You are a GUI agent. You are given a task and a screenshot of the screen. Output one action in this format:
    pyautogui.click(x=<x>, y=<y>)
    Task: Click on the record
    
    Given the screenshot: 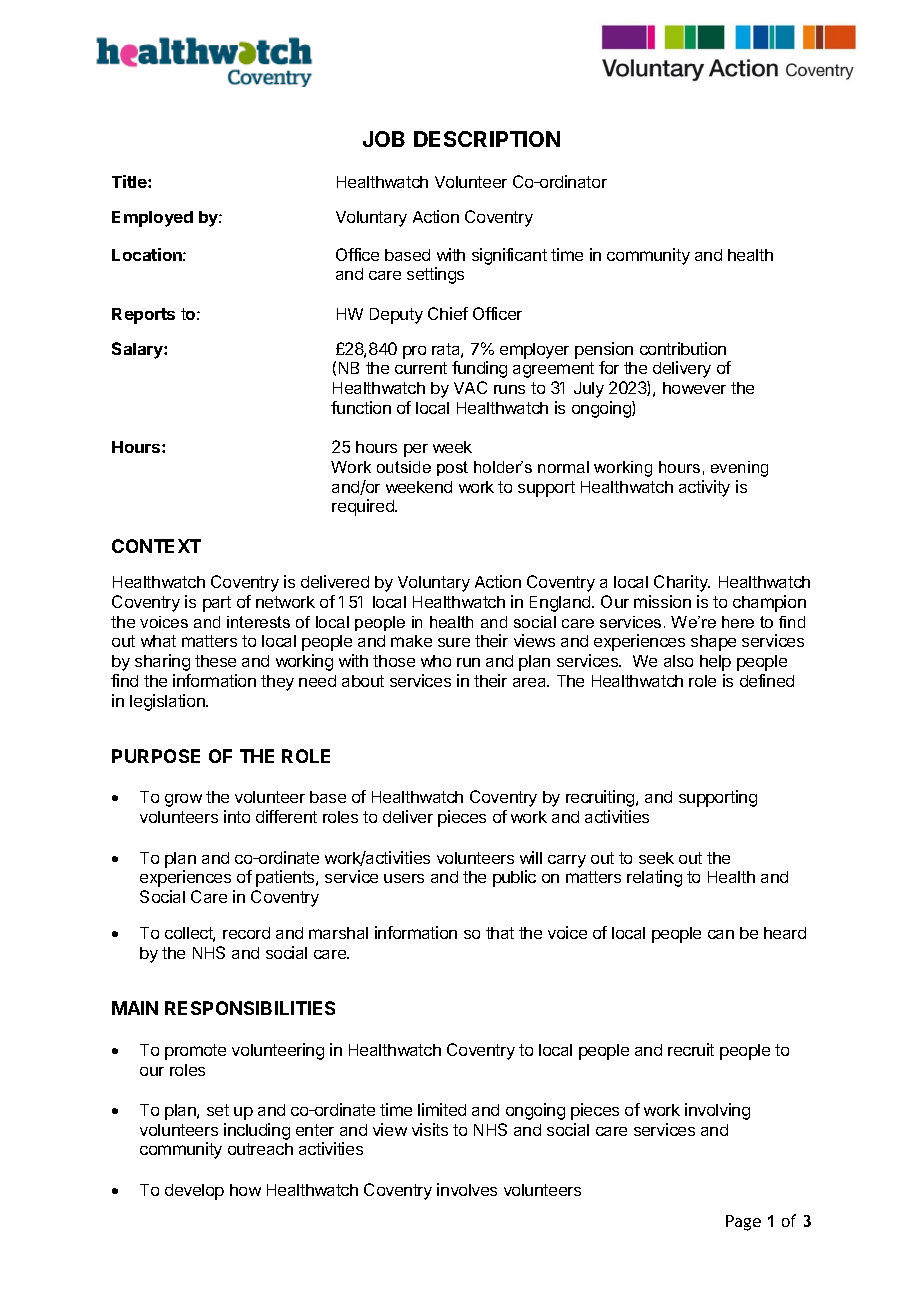 What is the action you would take?
    pyautogui.click(x=246, y=933)
